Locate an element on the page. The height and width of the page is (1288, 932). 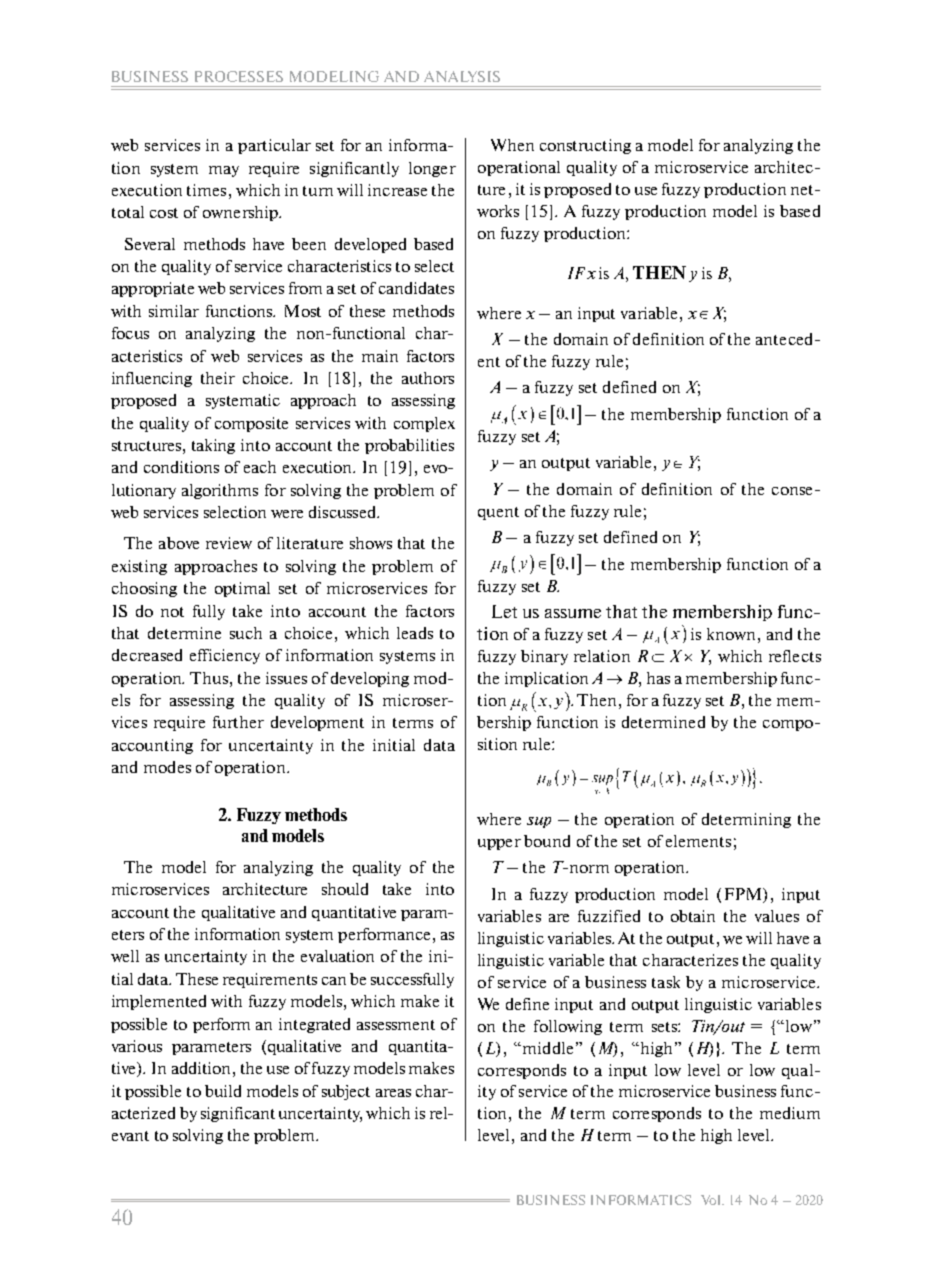
elements is located at coordinates (698, 841).
